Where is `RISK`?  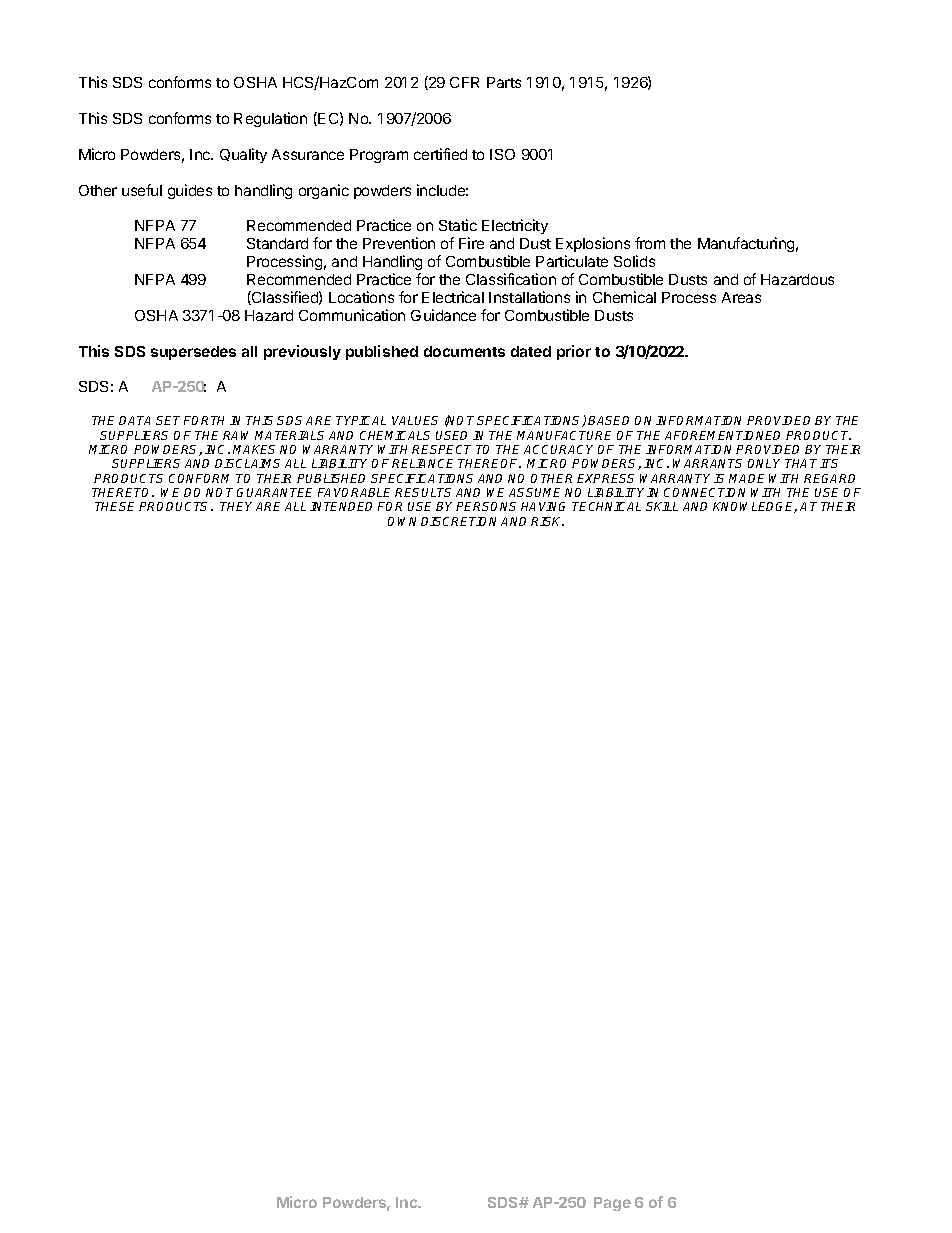 RISK is located at coordinates (547, 521).
